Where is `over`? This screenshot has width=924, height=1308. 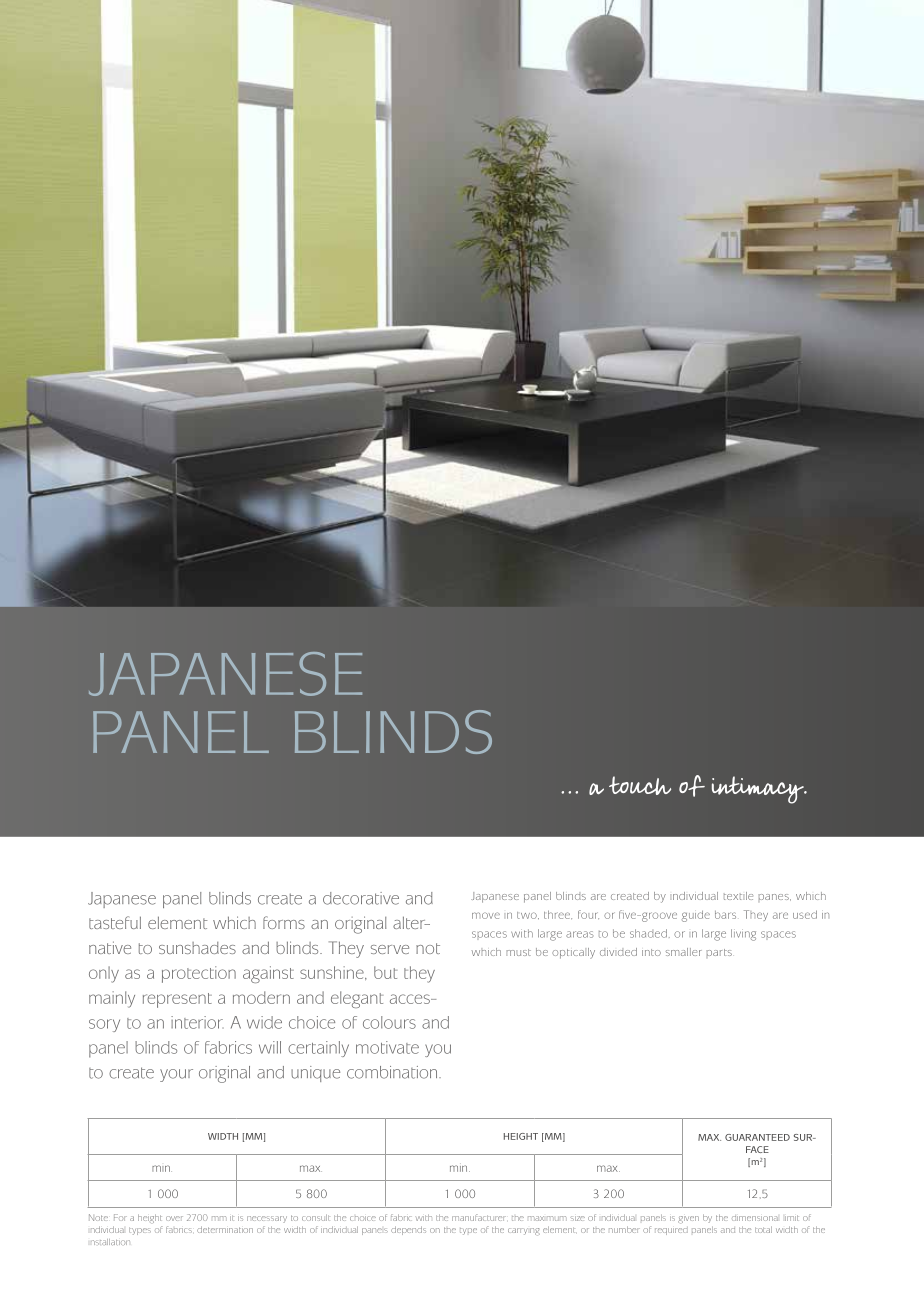 over is located at coordinates (174, 1218).
